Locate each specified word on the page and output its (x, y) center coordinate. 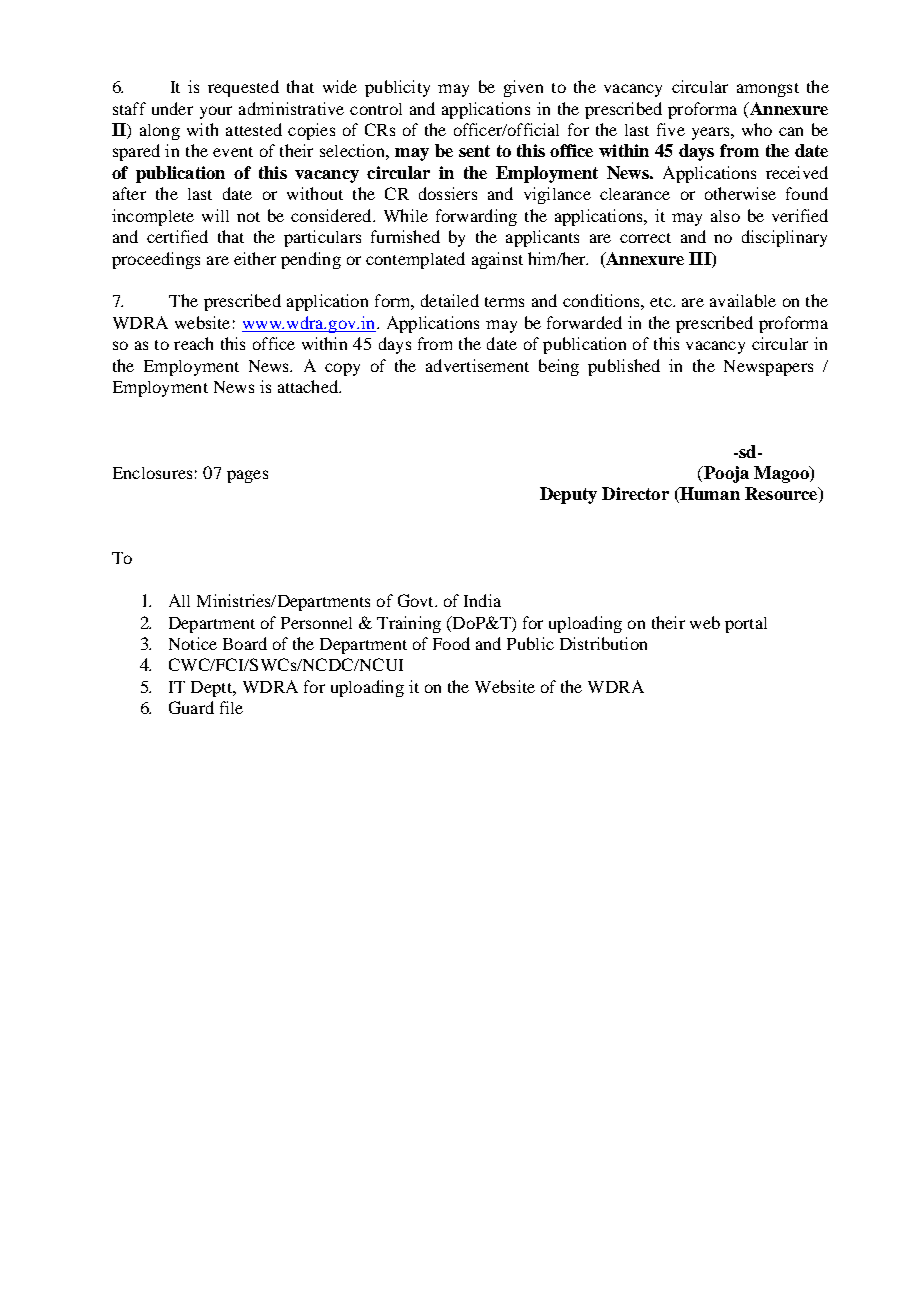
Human (709, 495)
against (497, 260)
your (216, 112)
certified (177, 236)
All (179, 600)
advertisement (477, 365)
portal (746, 625)
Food (451, 643)
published (624, 367)
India (482, 600)
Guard (191, 707)
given (523, 88)
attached (309, 386)
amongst (768, 90)
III (701, 258)
